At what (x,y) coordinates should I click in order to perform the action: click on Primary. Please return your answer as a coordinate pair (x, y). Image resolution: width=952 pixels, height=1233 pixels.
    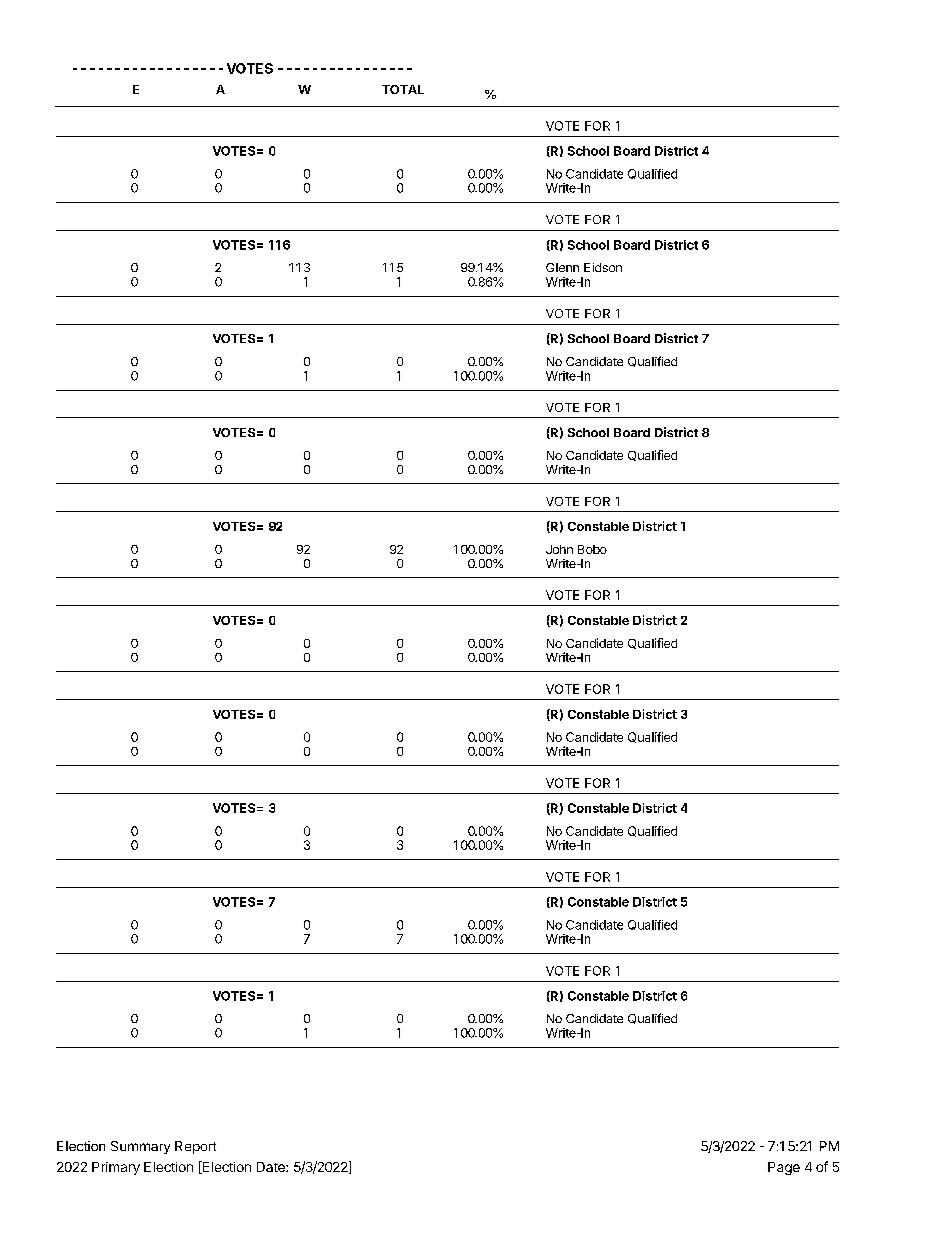
    Looking at the image, I should click on (116, 1168).
